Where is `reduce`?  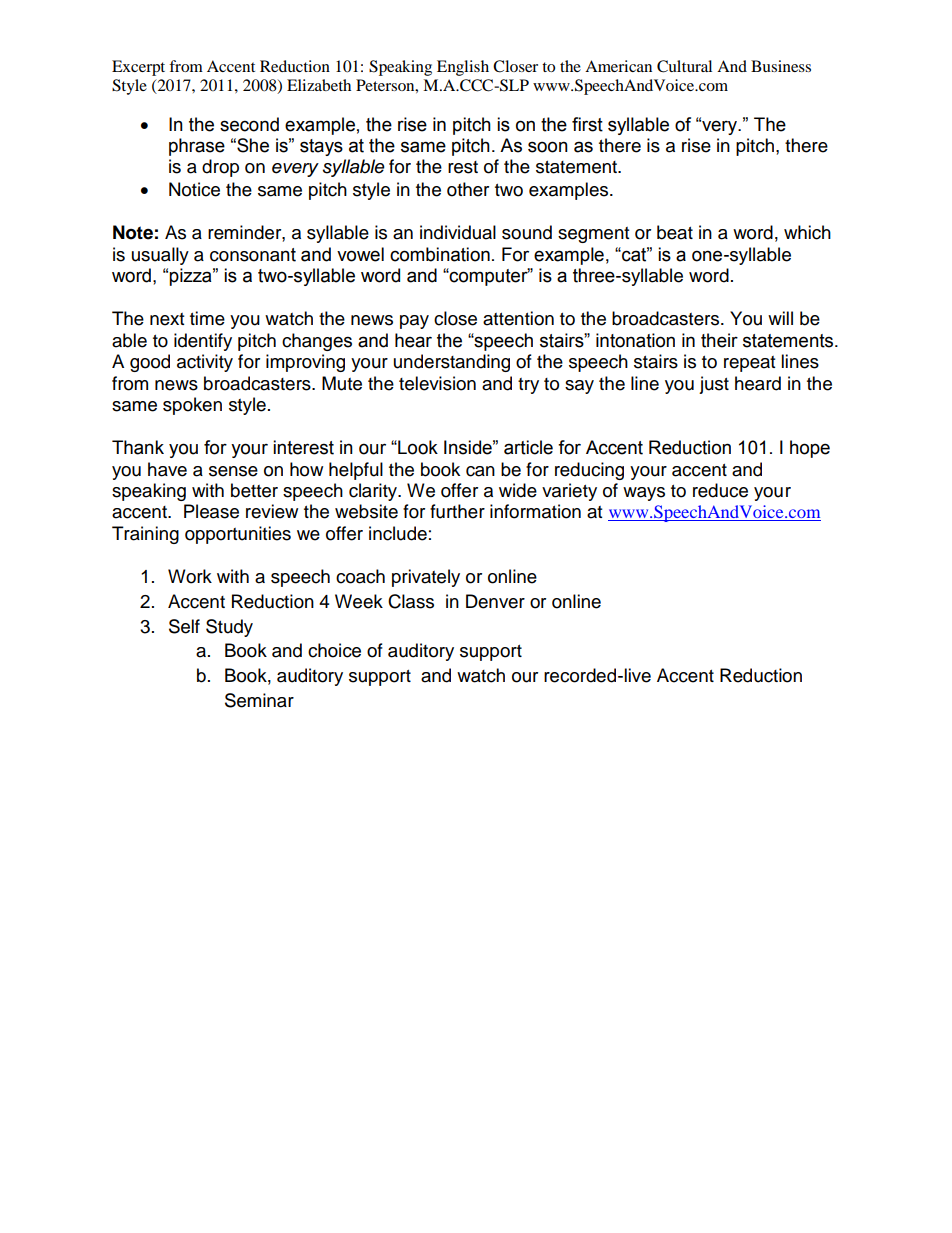
reduce is located at coordinates (720, 490).
